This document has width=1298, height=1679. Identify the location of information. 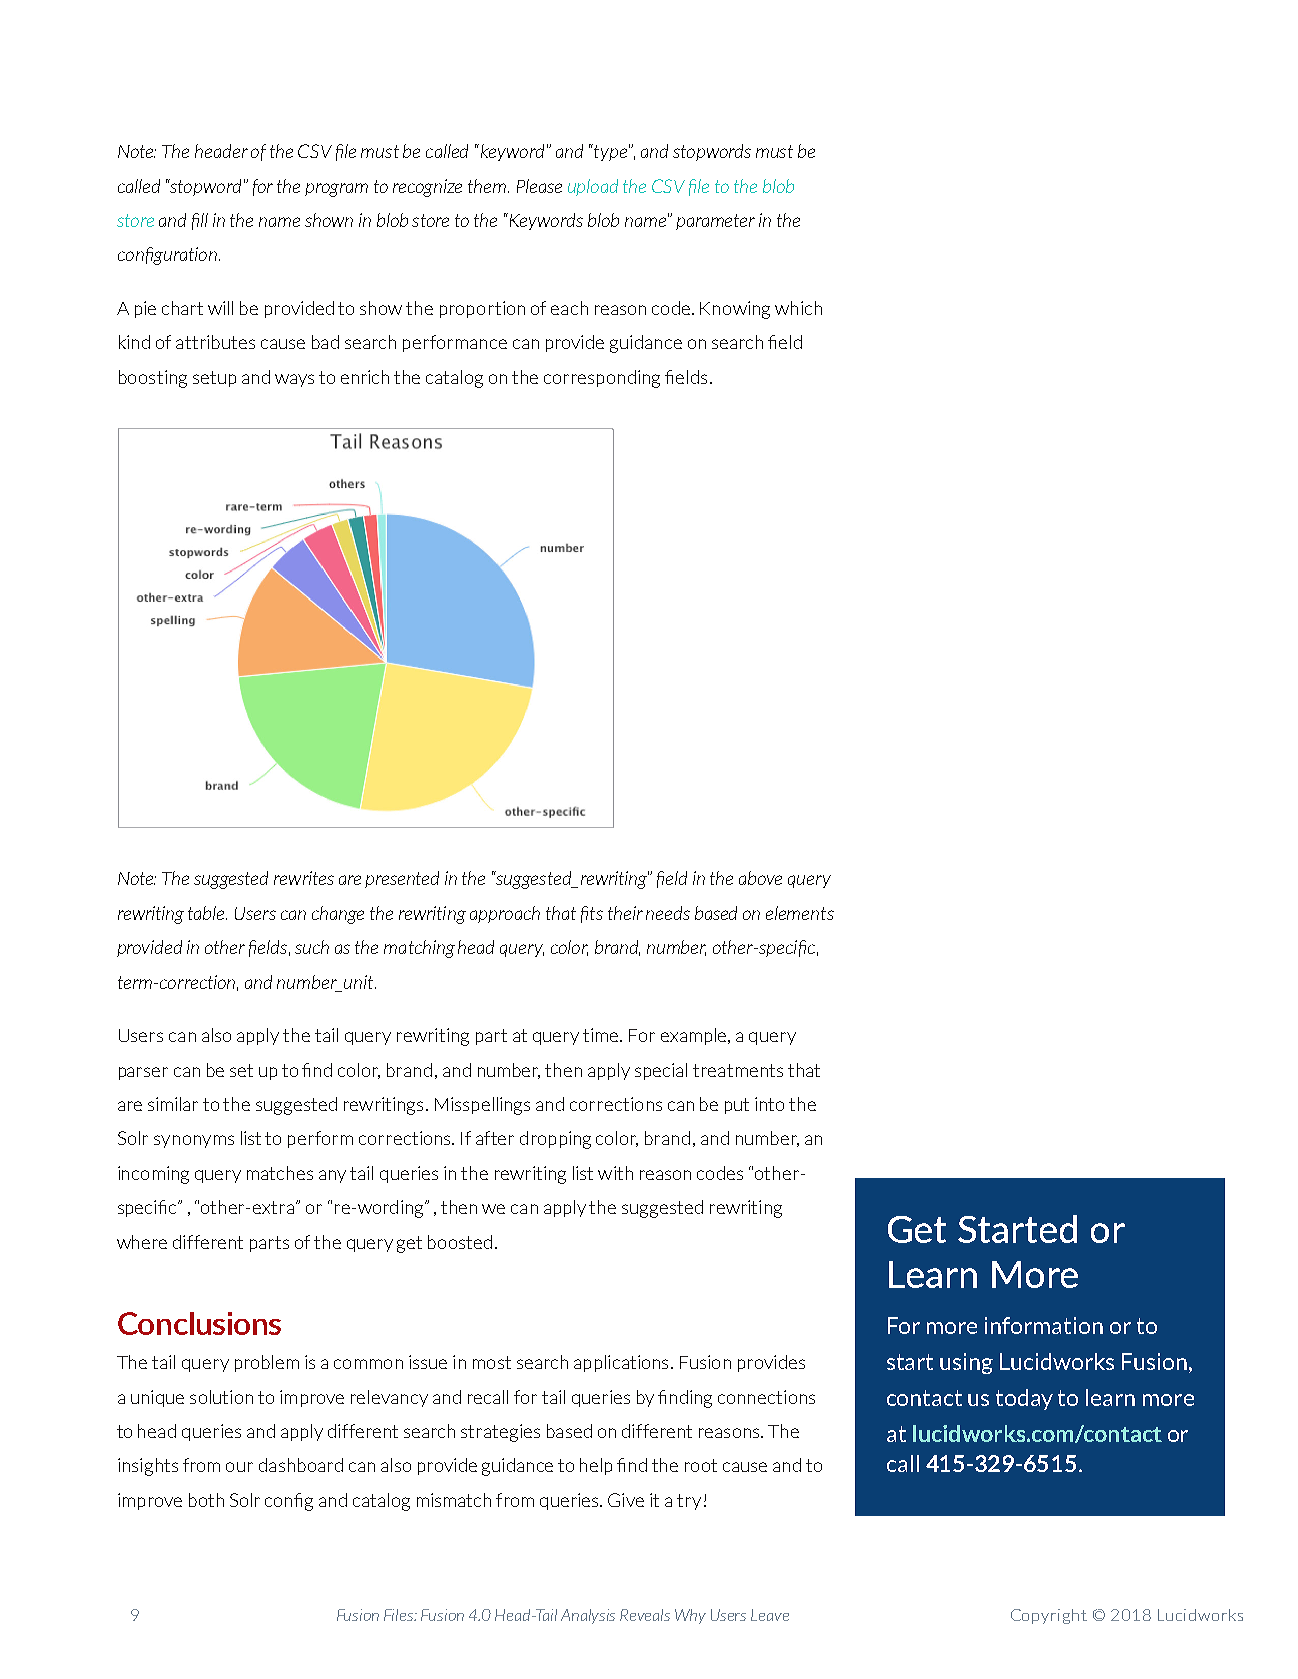
(1044, 1325).
